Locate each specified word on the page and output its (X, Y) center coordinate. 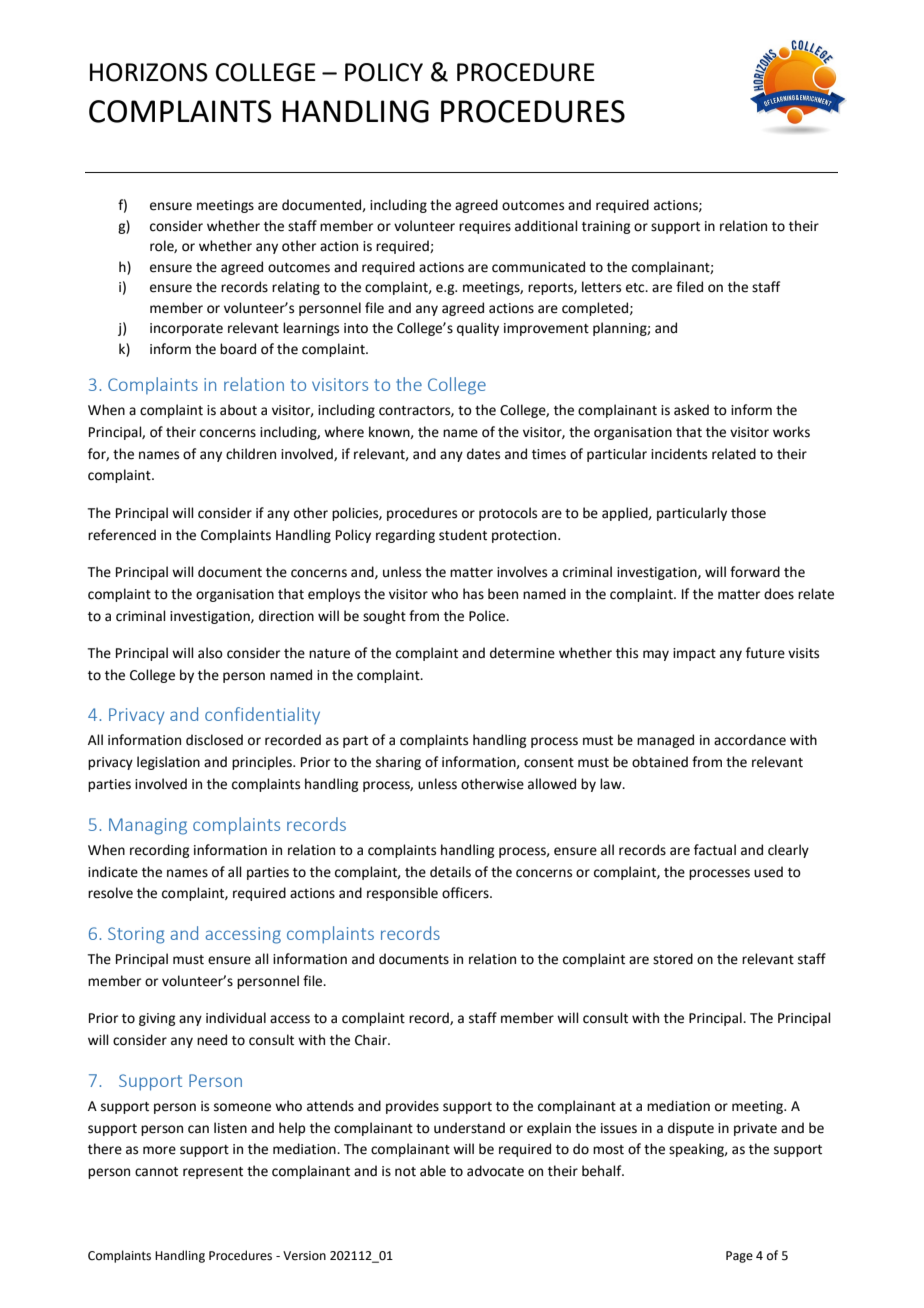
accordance (750, 740)
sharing (398, 763)
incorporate (186, 329)
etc (636, 288)
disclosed (214, 740)
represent (213, 1173)
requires (485, 227)
